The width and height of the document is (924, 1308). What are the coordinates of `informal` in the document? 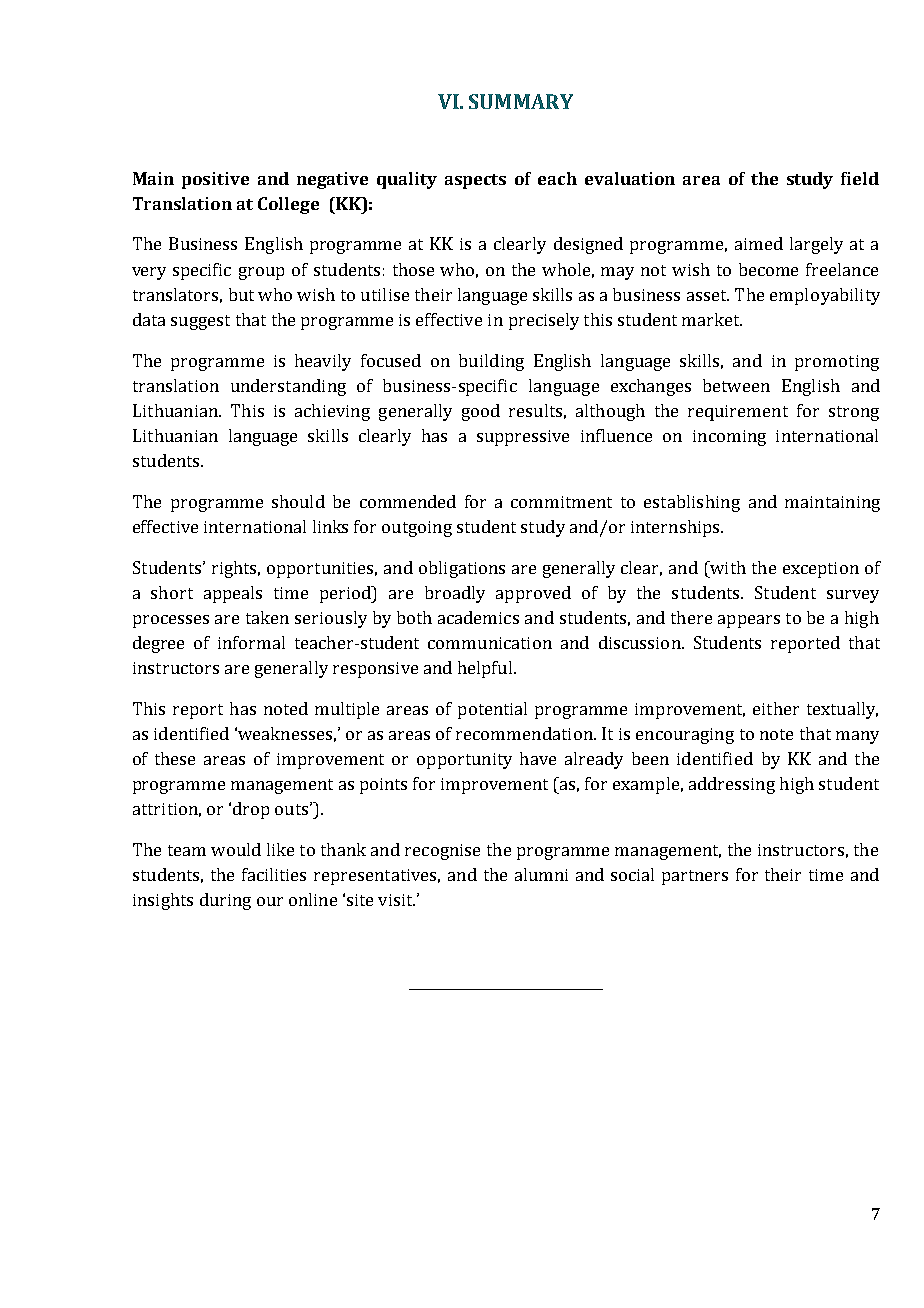 It's located at (251, 642).
